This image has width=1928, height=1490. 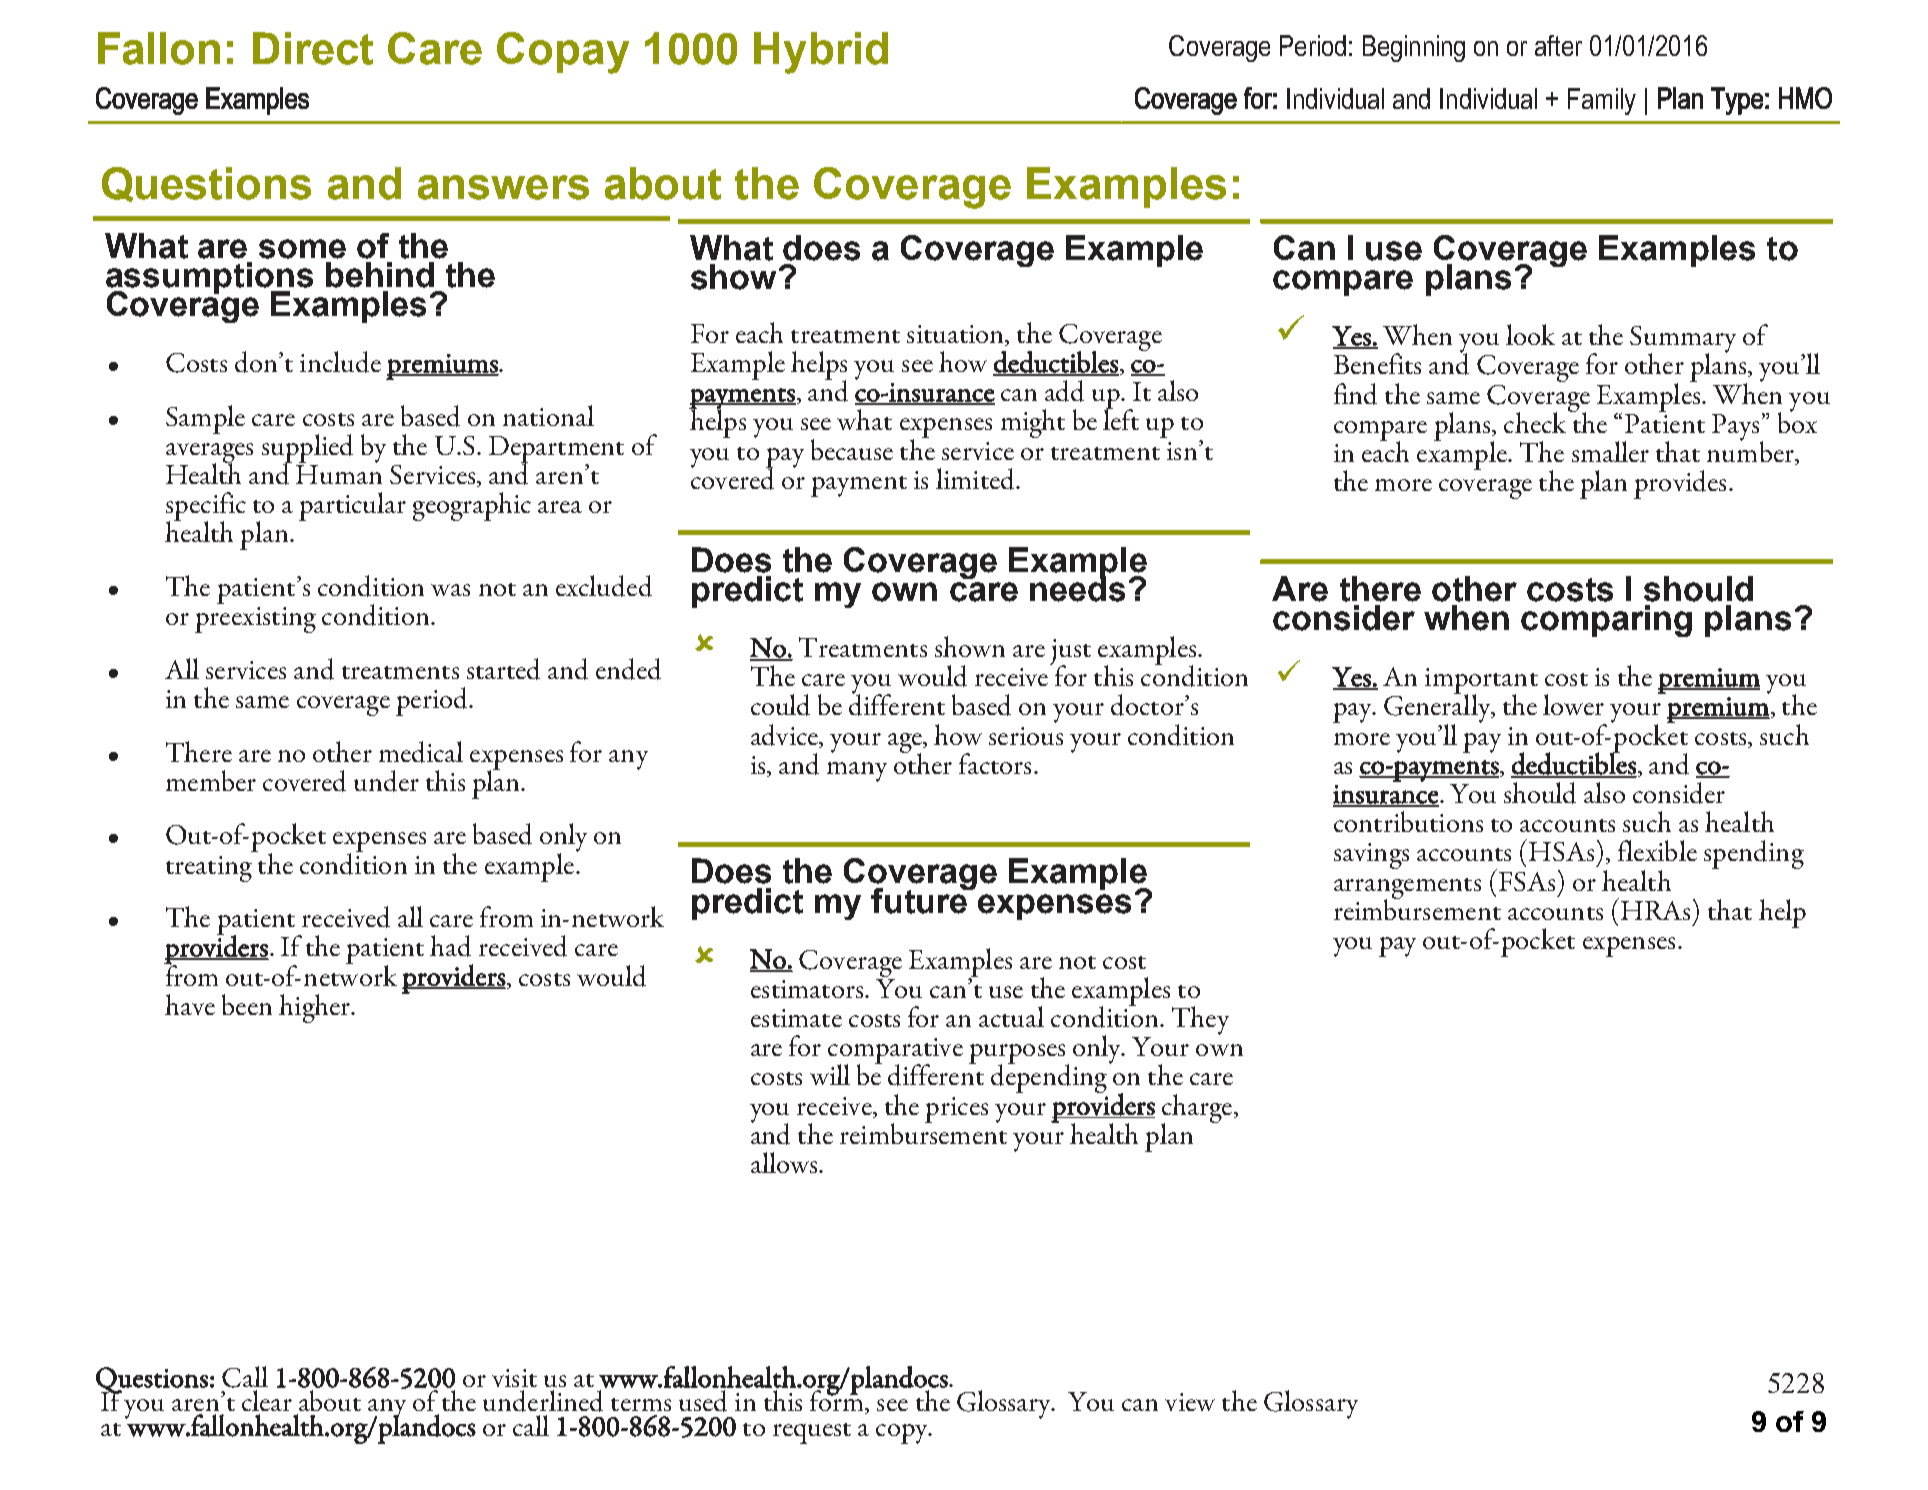 I want to click on Family, so click(x=1602, y=101).
